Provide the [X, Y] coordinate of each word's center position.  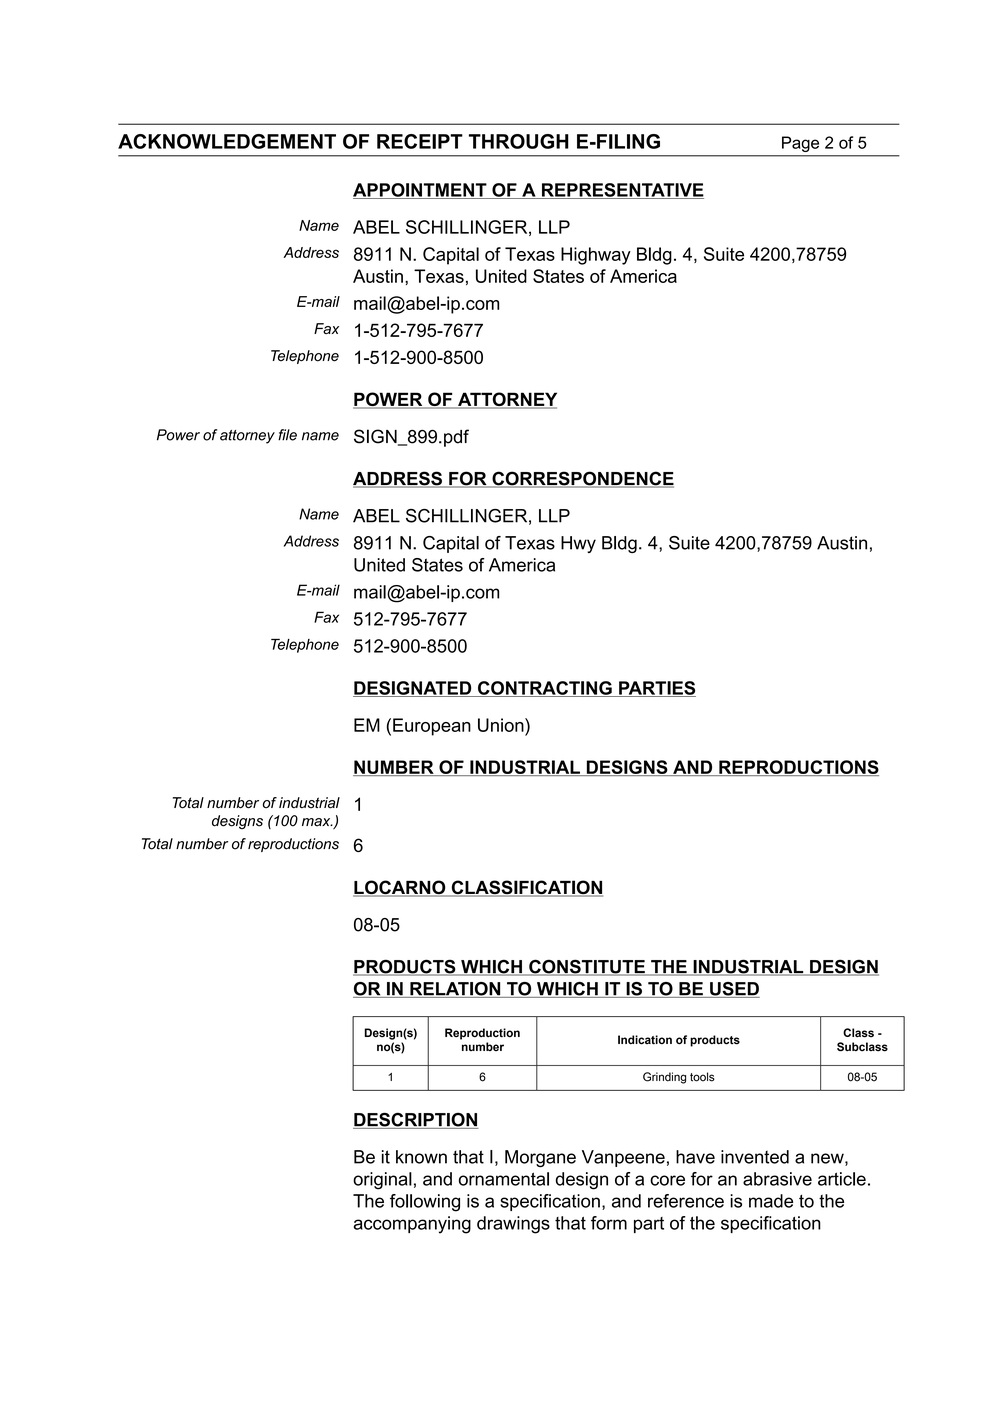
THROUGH [519, 141]
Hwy [578, 544]
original [382, 1181]
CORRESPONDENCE [582, 479]
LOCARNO [400, 888]
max [317, 822]
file [287, 435]
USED [734, 990]
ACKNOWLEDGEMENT [227, 141]
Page [800, 144]
